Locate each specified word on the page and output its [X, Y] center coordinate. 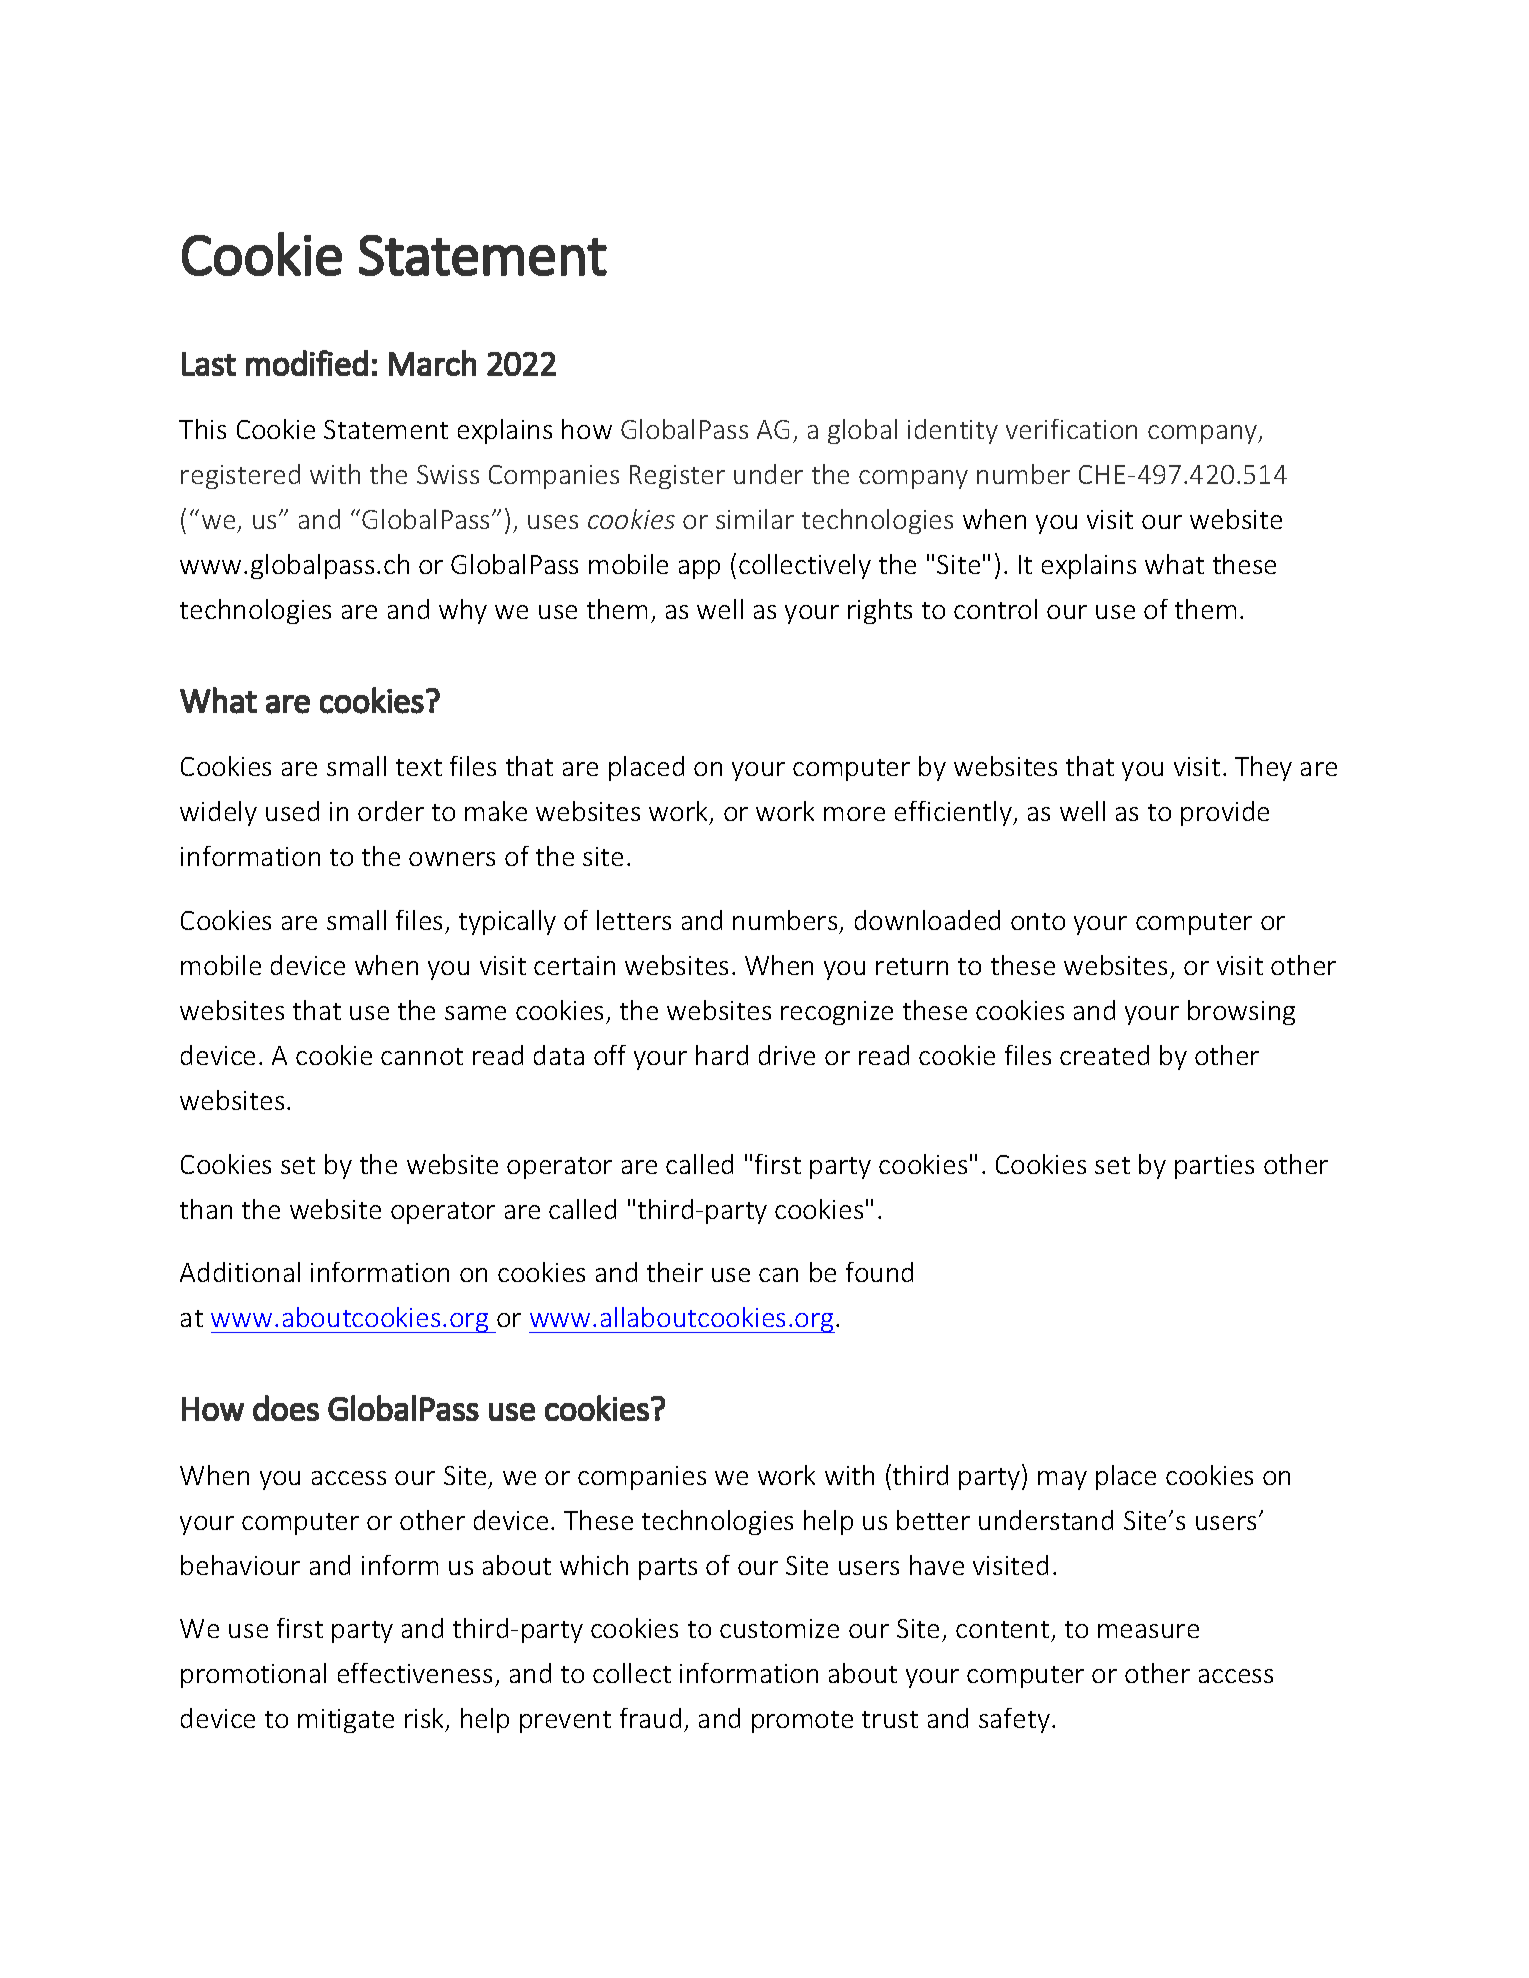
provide [1225, 813]
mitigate [346, 1721]
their [675, 1272]
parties [1214, 1167]
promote [802, 1722]
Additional [240, 1272]
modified [307, 363]
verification [1071, 429]
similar [755, 519]
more [854, 814]
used [292, 811]
